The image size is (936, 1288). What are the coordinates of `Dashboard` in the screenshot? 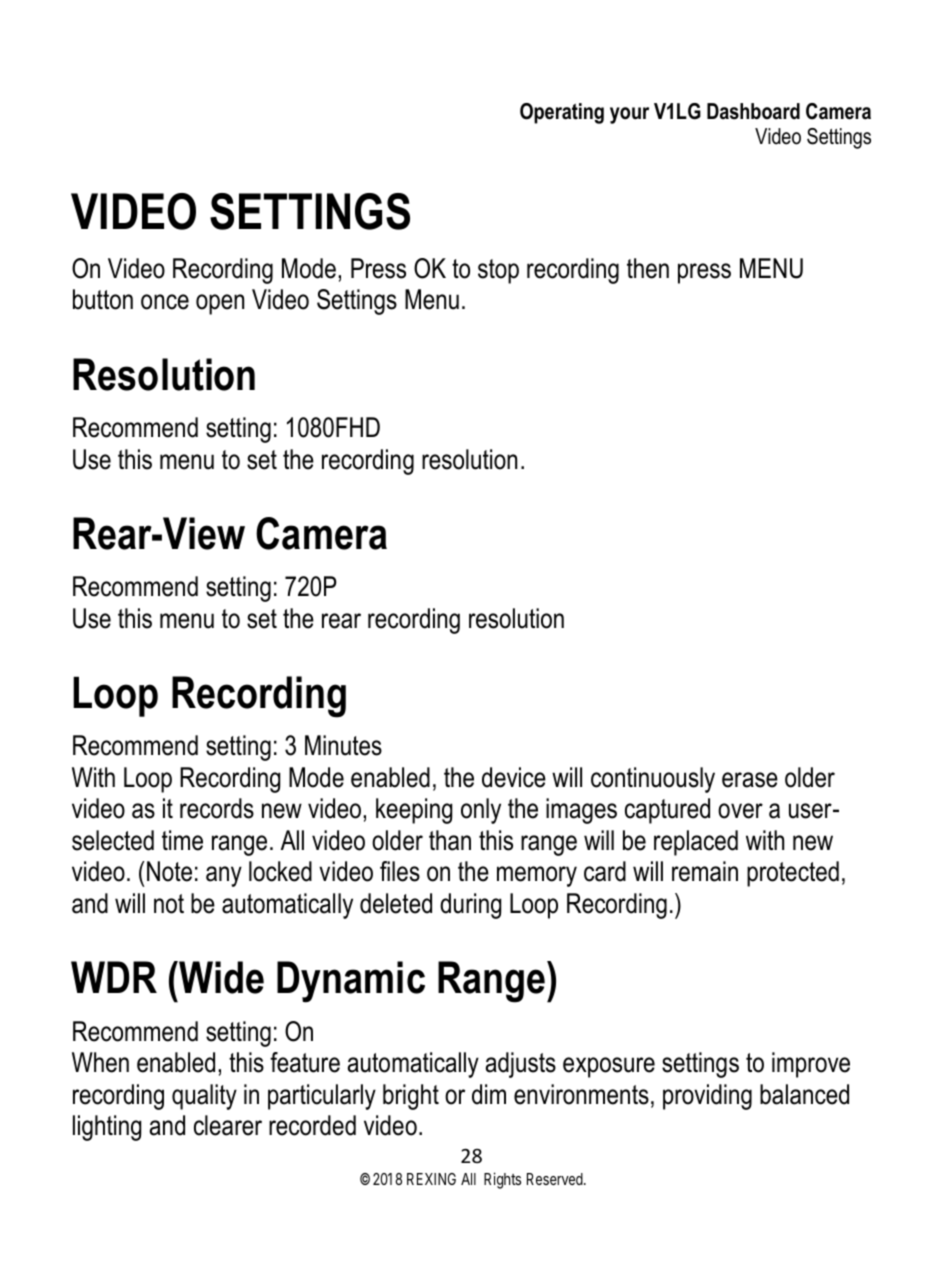 It's located at (753, 111).
